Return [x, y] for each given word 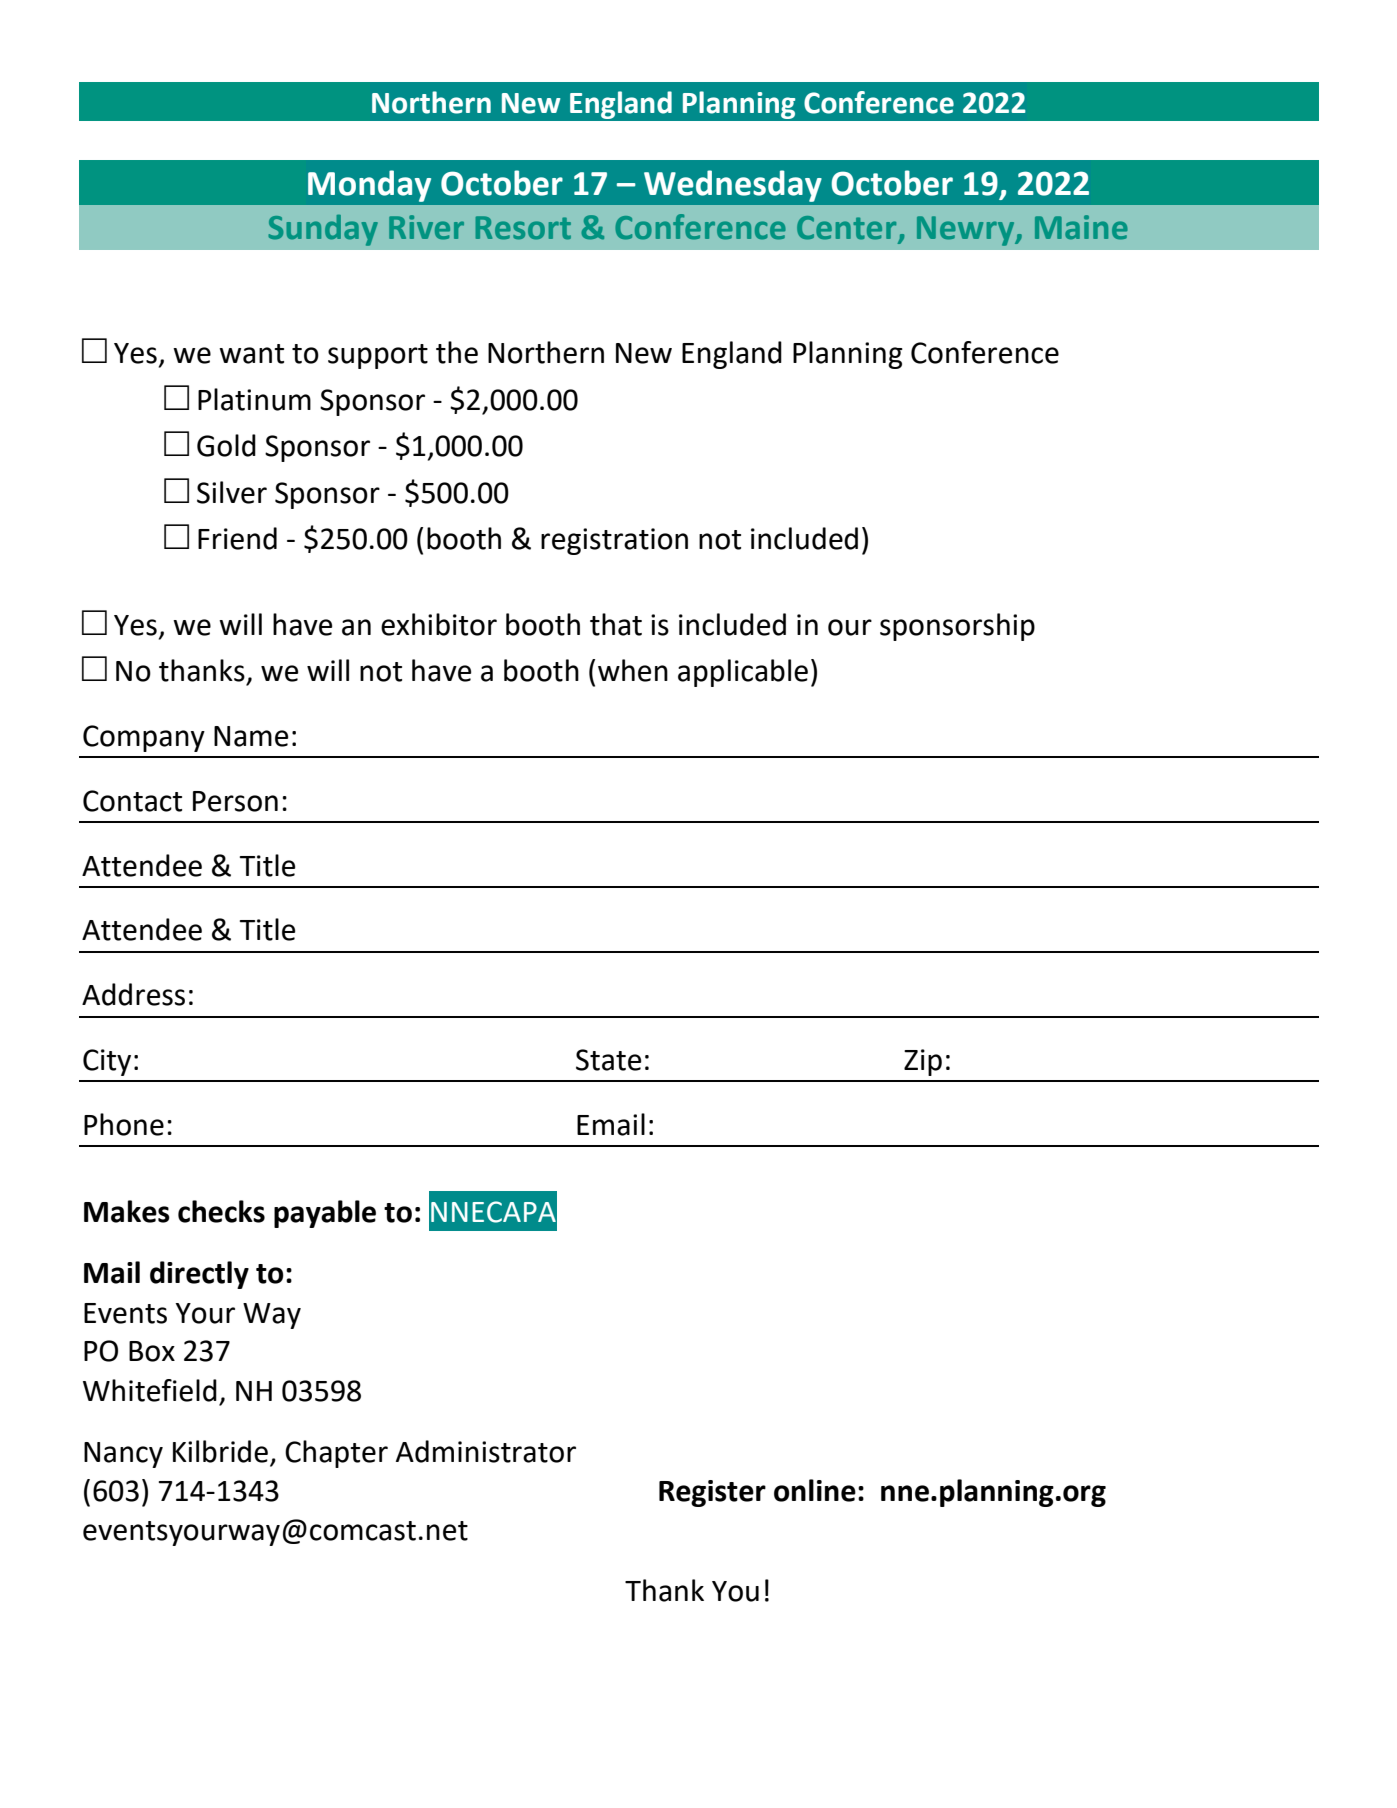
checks [221, 1211]
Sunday [323, 230]
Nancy [123, 1455]
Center [848, 229]
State [609, 1060]
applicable [743, 673]
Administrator [486, 1451]
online [815, 1490]
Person [235, 801]
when [633, 670]
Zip [923, 1062]
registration [614, 541]
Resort [523, 228]
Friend [237, 538]
